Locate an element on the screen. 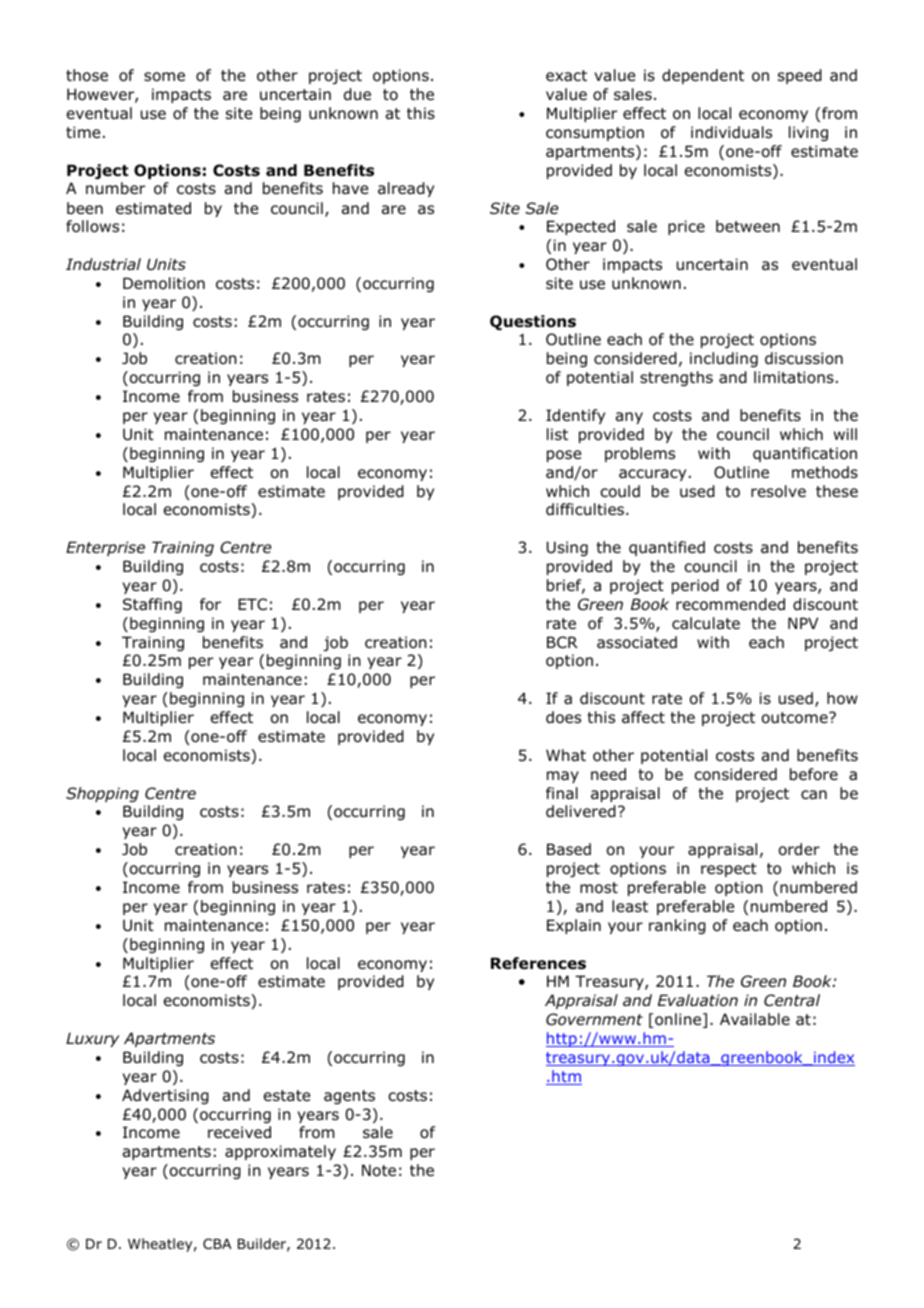  Demolition is located at coordinates (164, 283).
